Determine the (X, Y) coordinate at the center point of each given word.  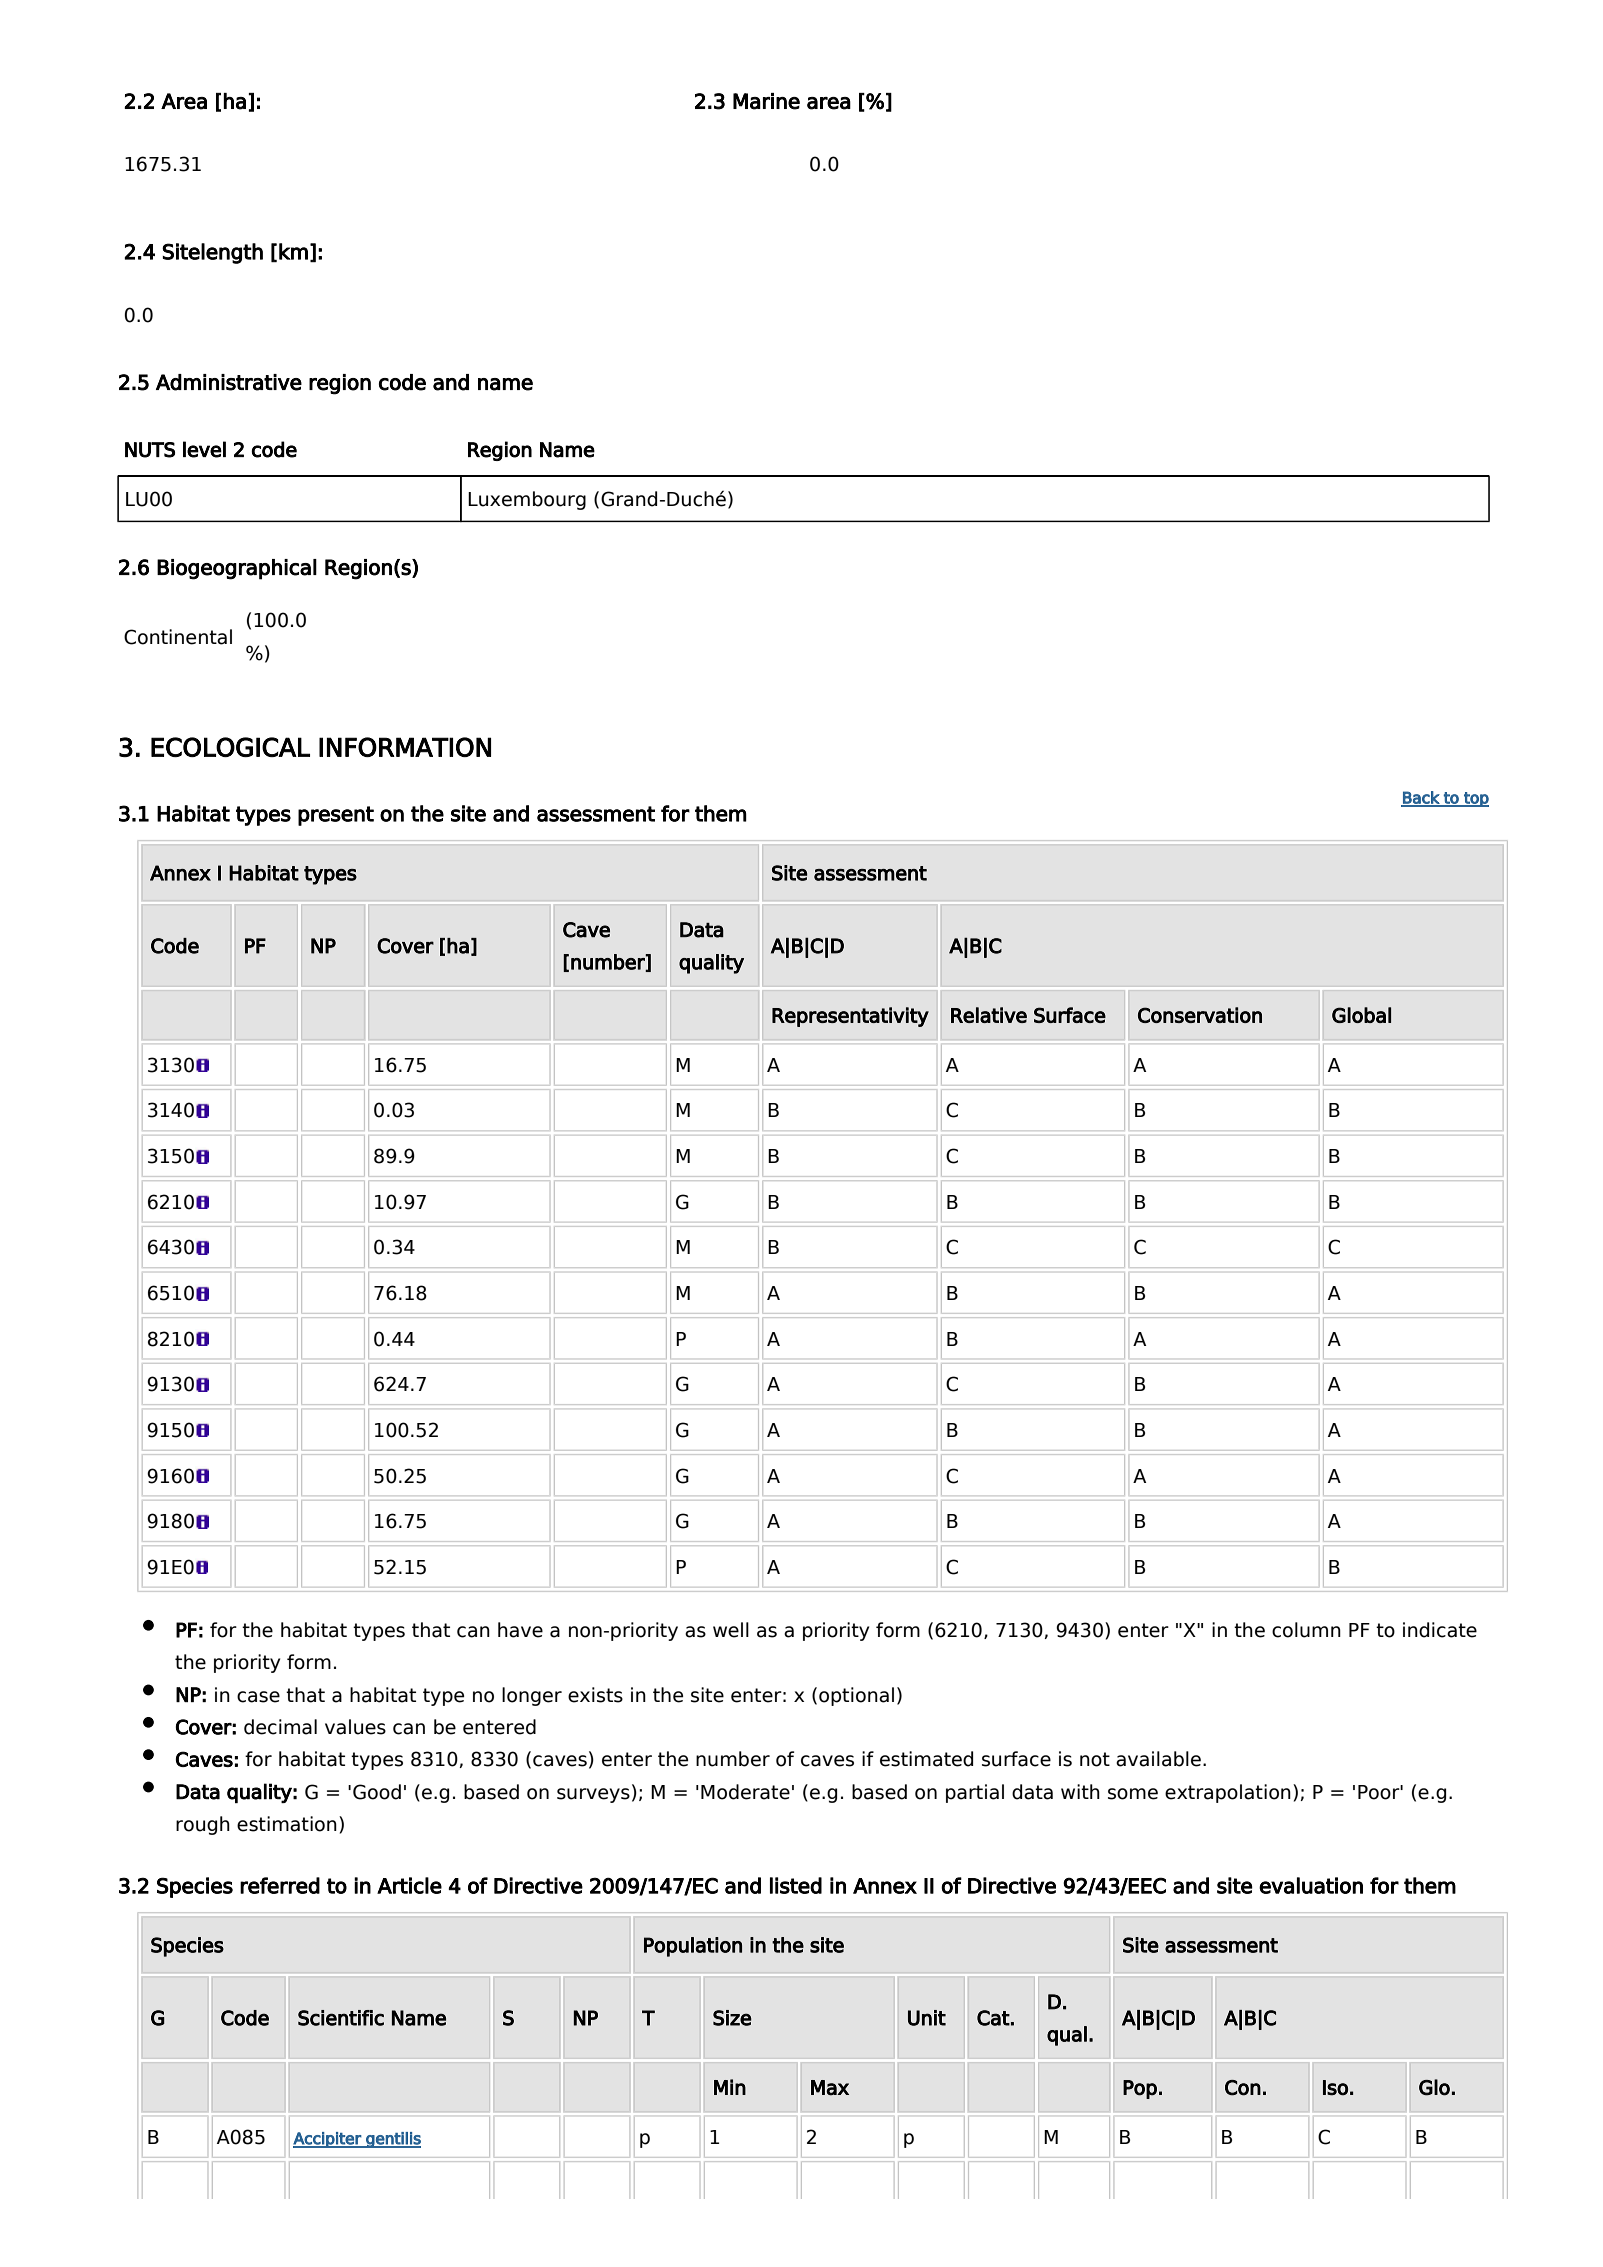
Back (1421, 798)
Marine (766, 101)
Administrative (229, 382)
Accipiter (328, 2140)
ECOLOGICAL (230, 747)
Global (1361, 1015)
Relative (989, 1015)
